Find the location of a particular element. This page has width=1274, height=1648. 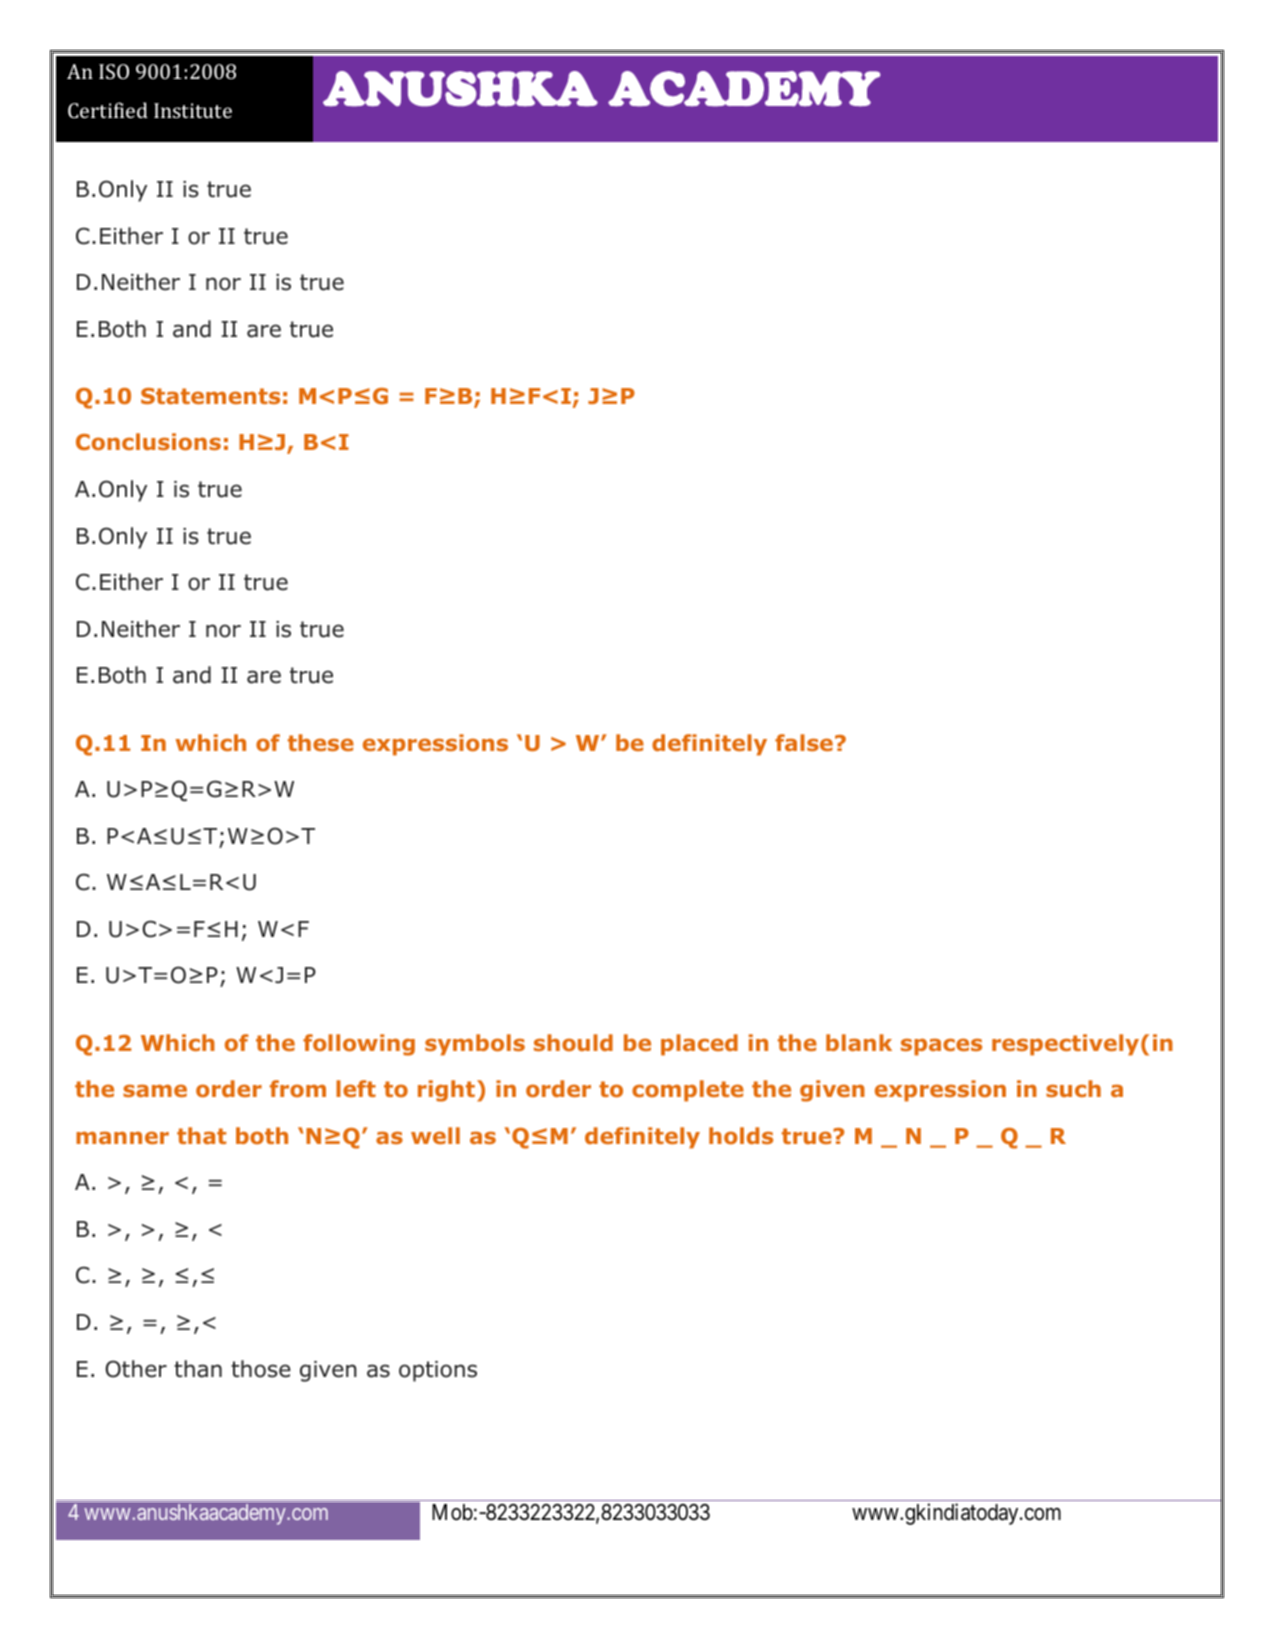

ISO is located at coordinates (114, 71).
